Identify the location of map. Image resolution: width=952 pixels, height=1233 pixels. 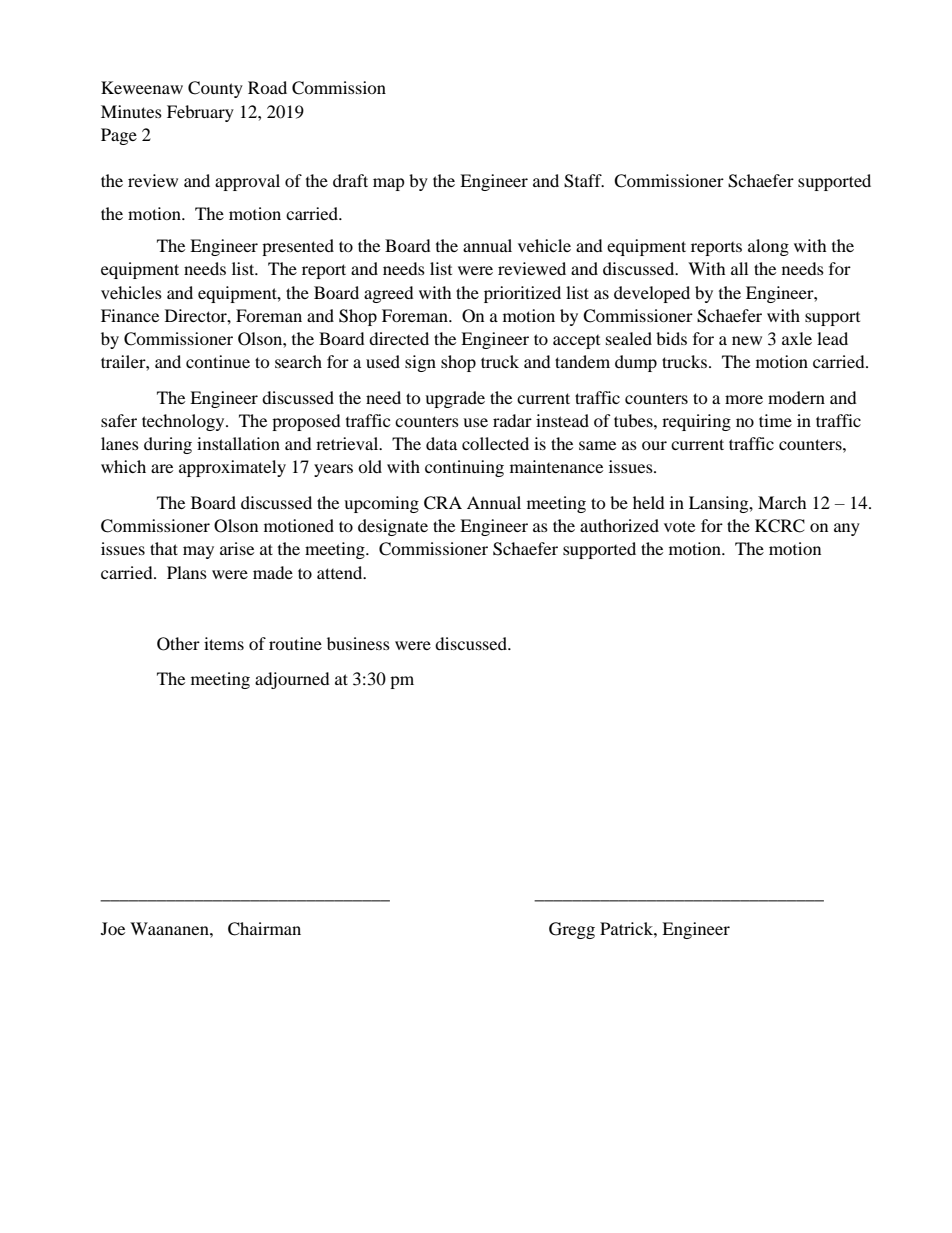
(389, 184).
